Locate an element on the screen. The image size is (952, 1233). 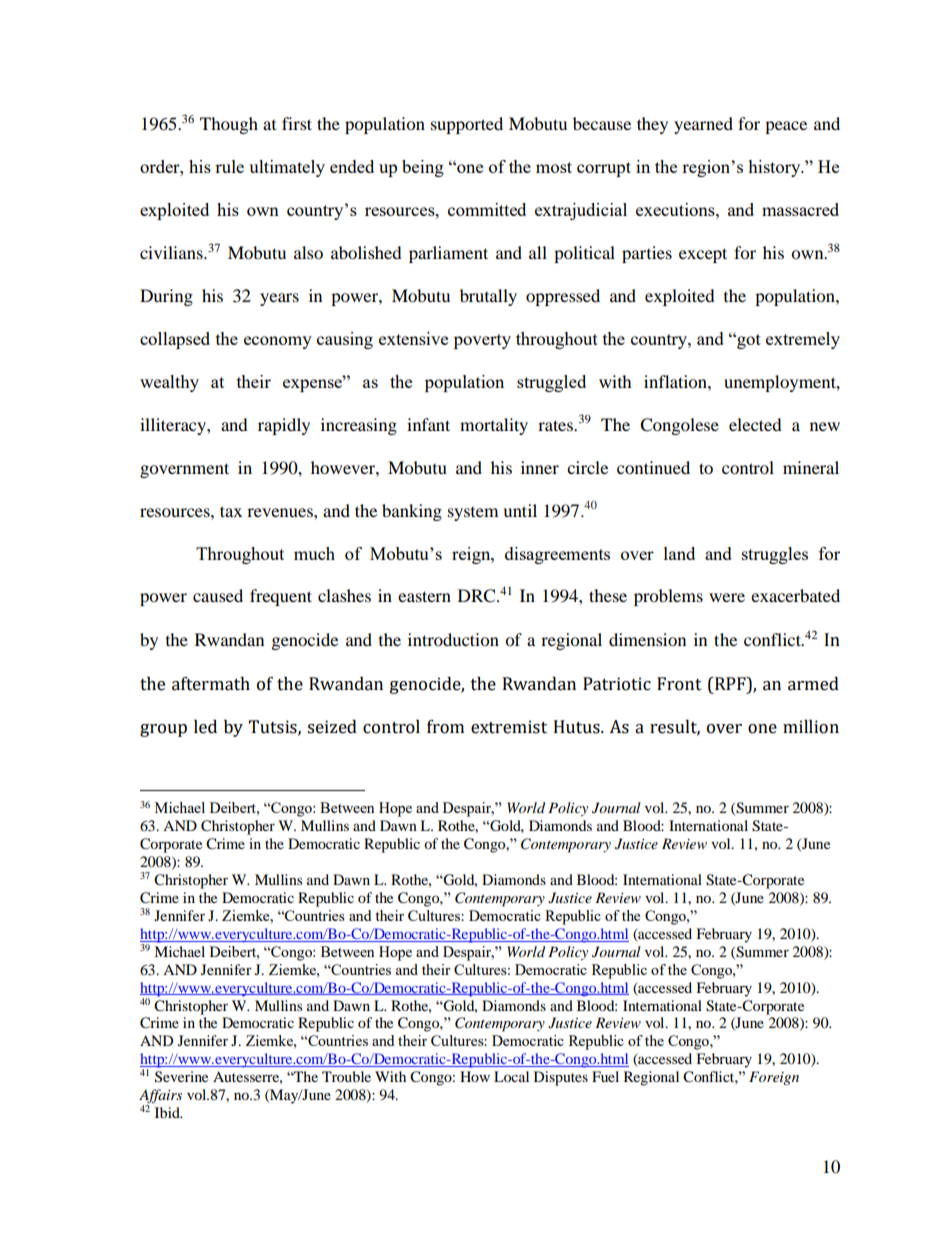
inner is located at coordinates (540, 467).
